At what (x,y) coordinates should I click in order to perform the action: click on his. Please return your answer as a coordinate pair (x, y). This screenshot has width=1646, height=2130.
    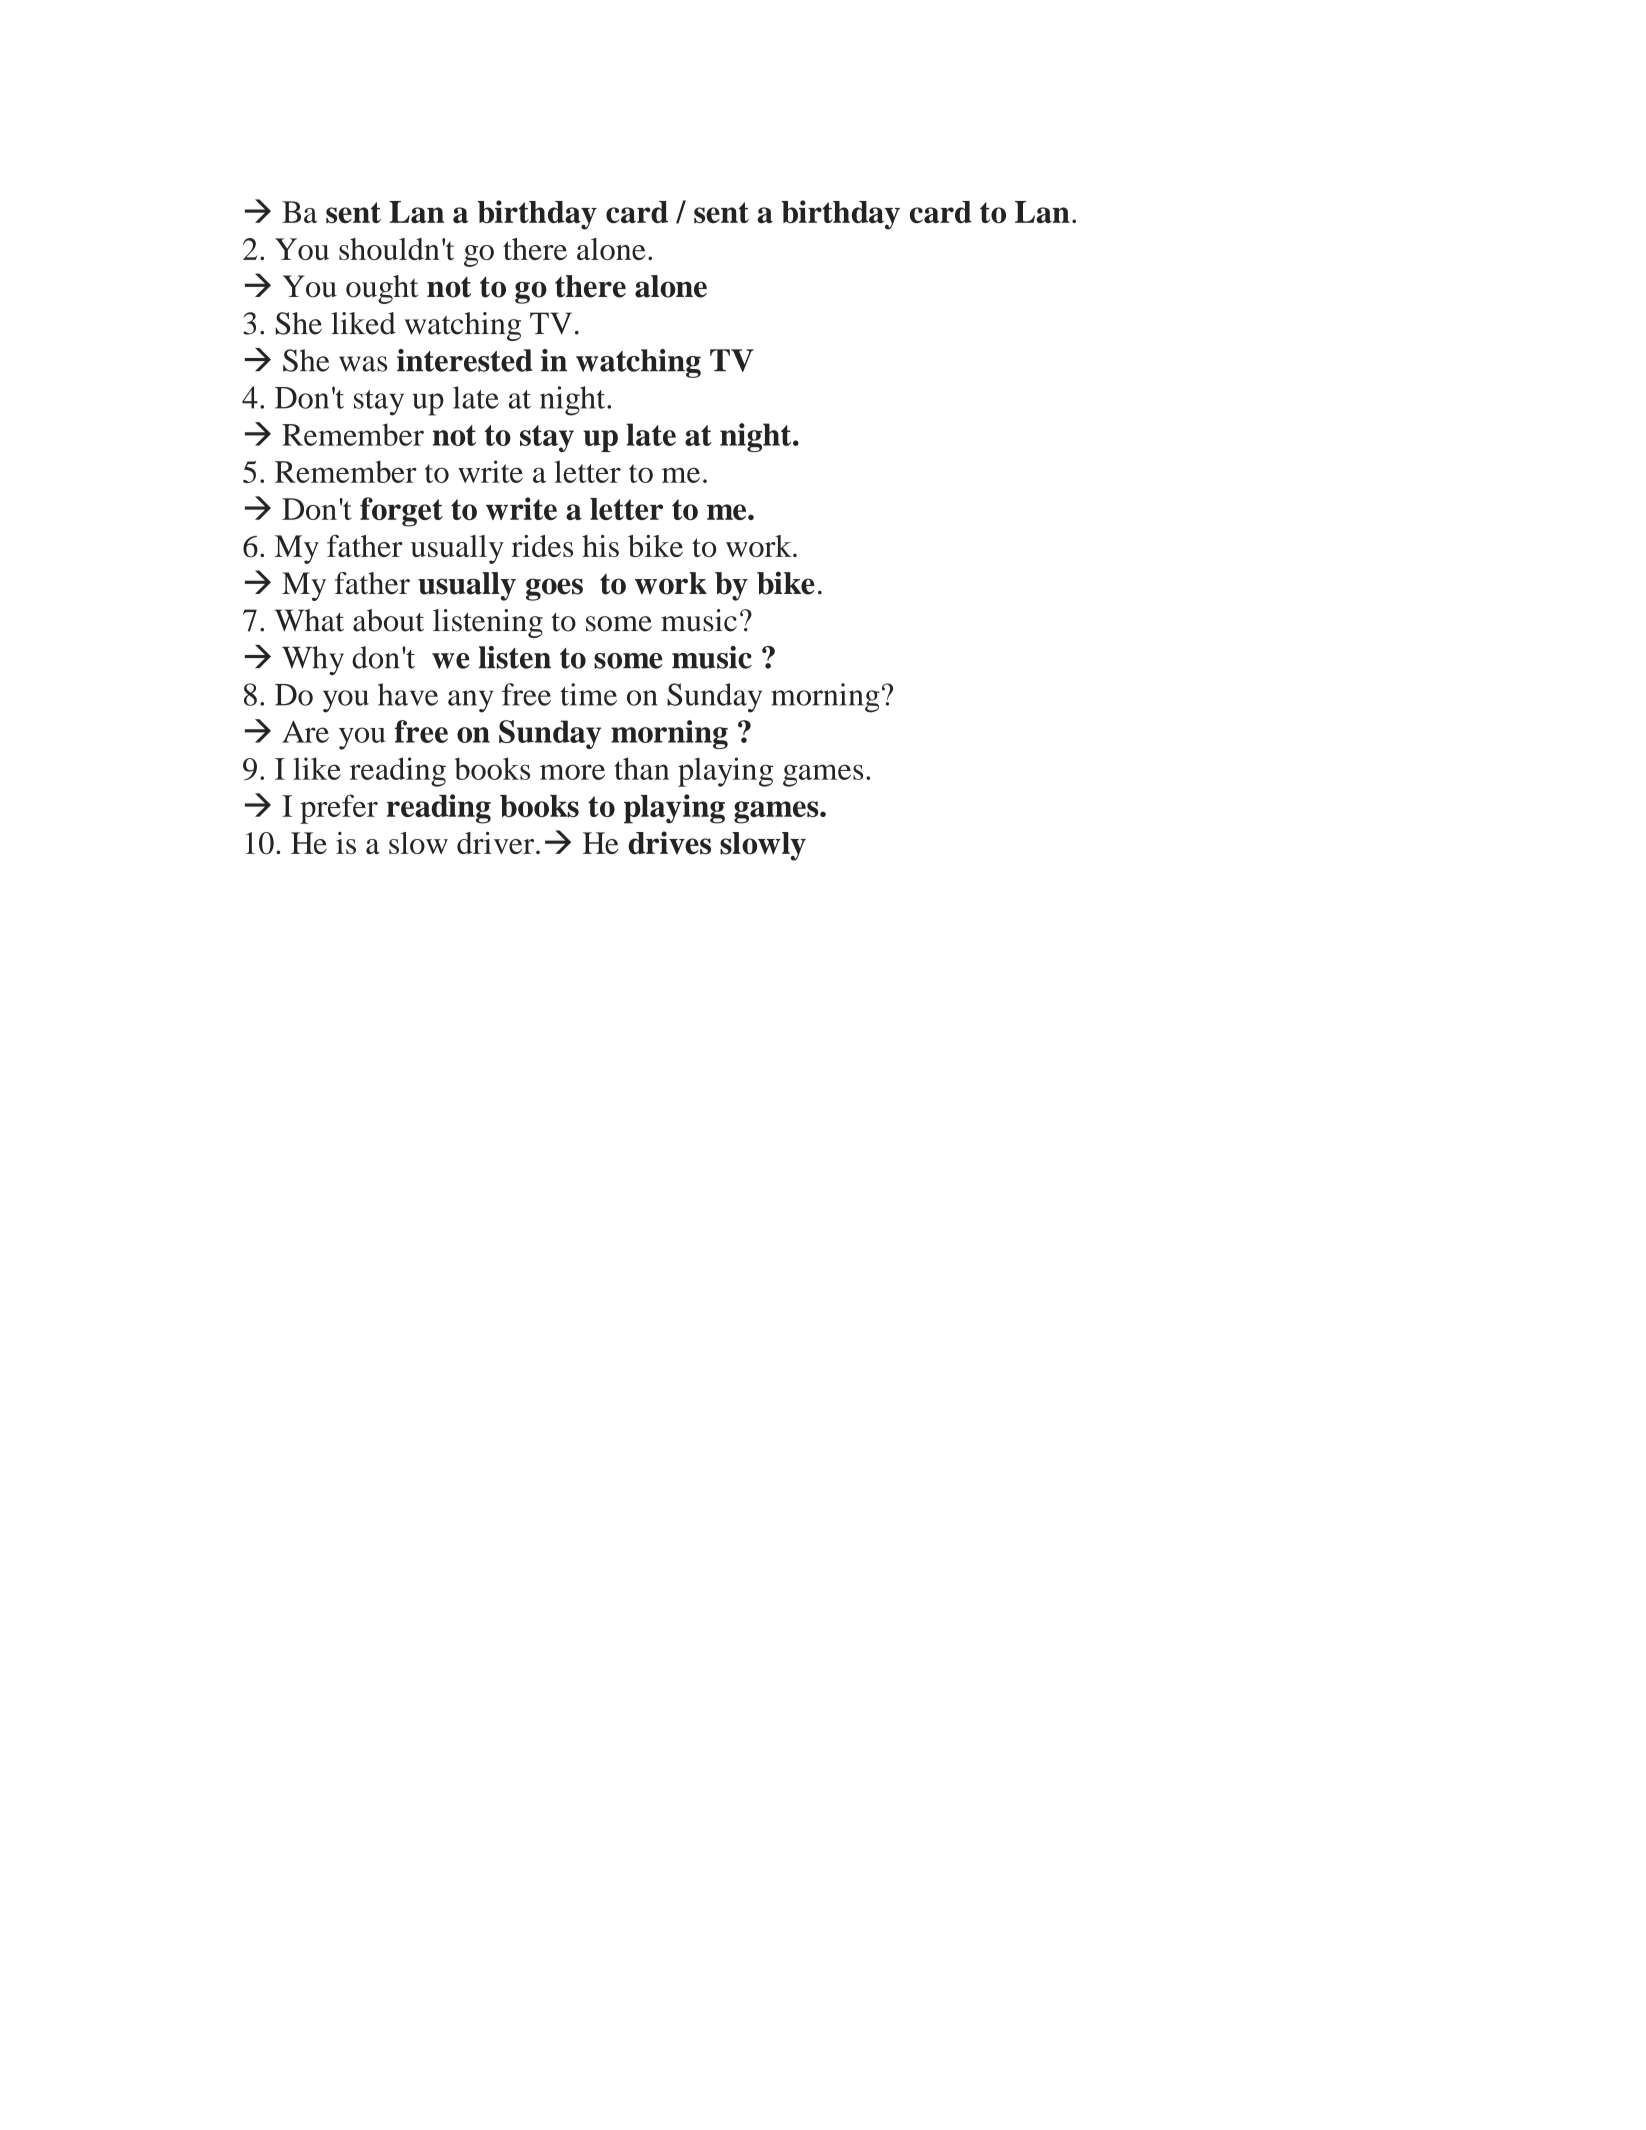
    Looking at the image, I should click on (600, 546).
